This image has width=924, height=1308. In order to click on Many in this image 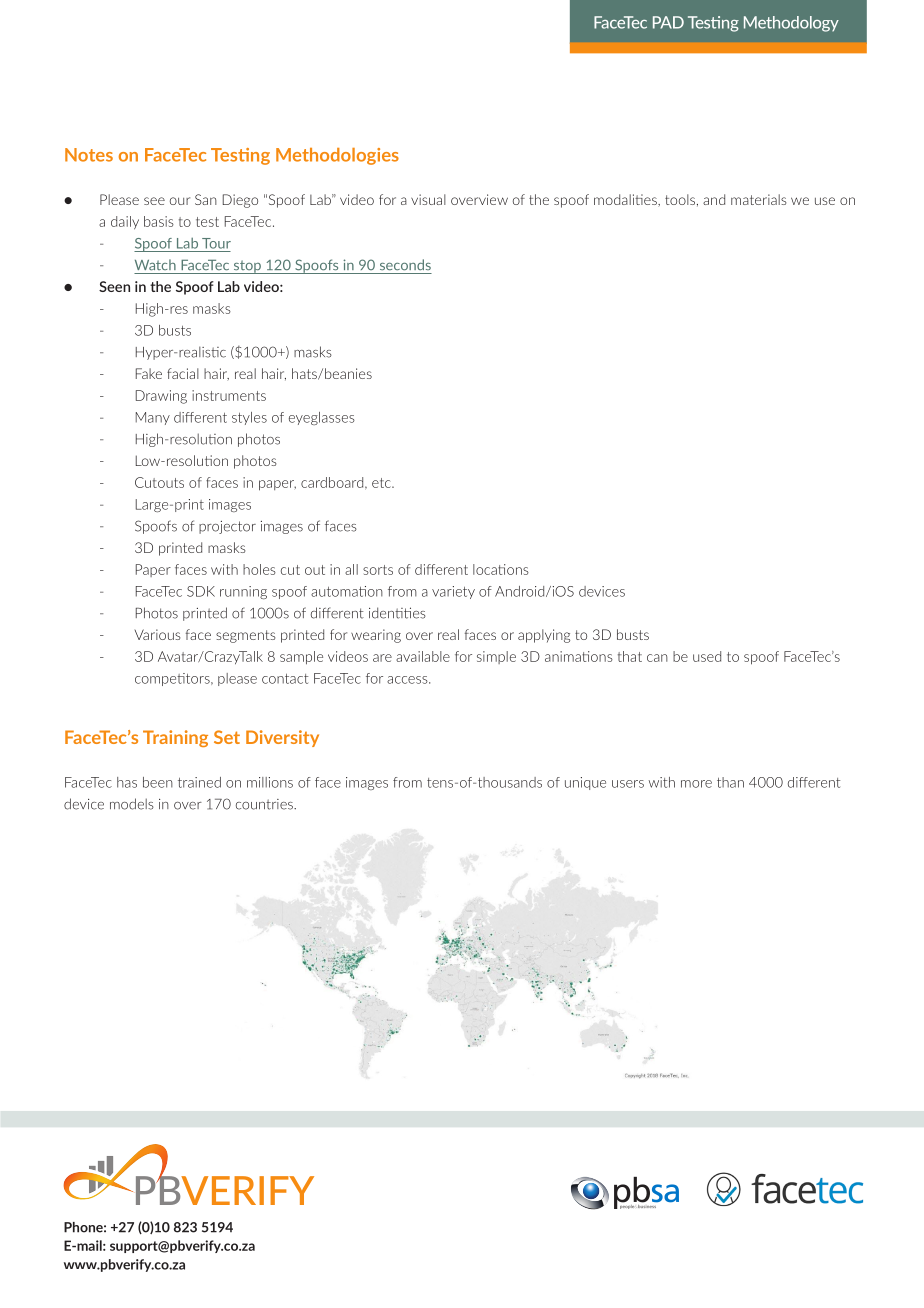, I will do `click(153, 418)`.
